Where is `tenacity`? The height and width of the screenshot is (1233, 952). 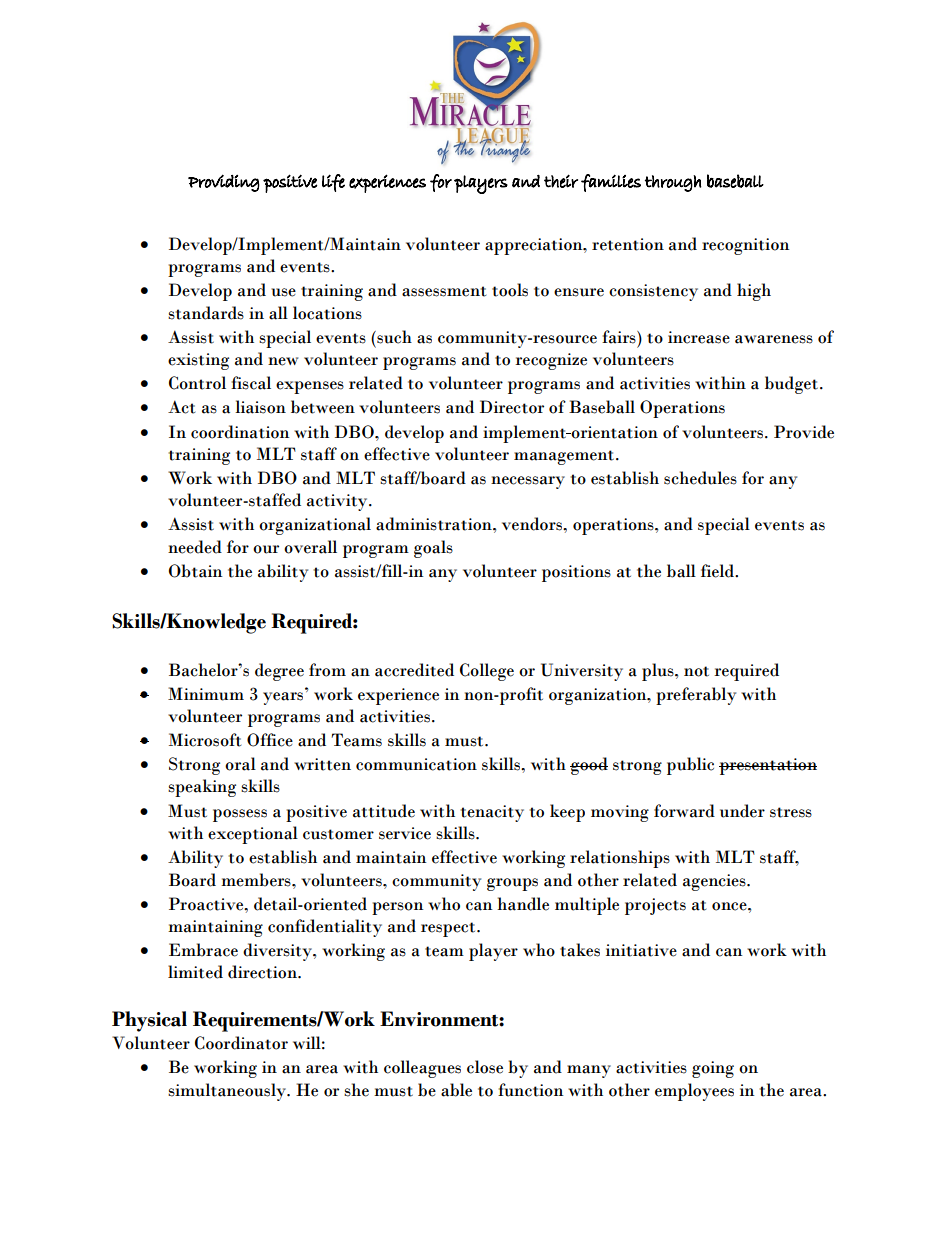 tenacity is located at coordinates (492, 813).
